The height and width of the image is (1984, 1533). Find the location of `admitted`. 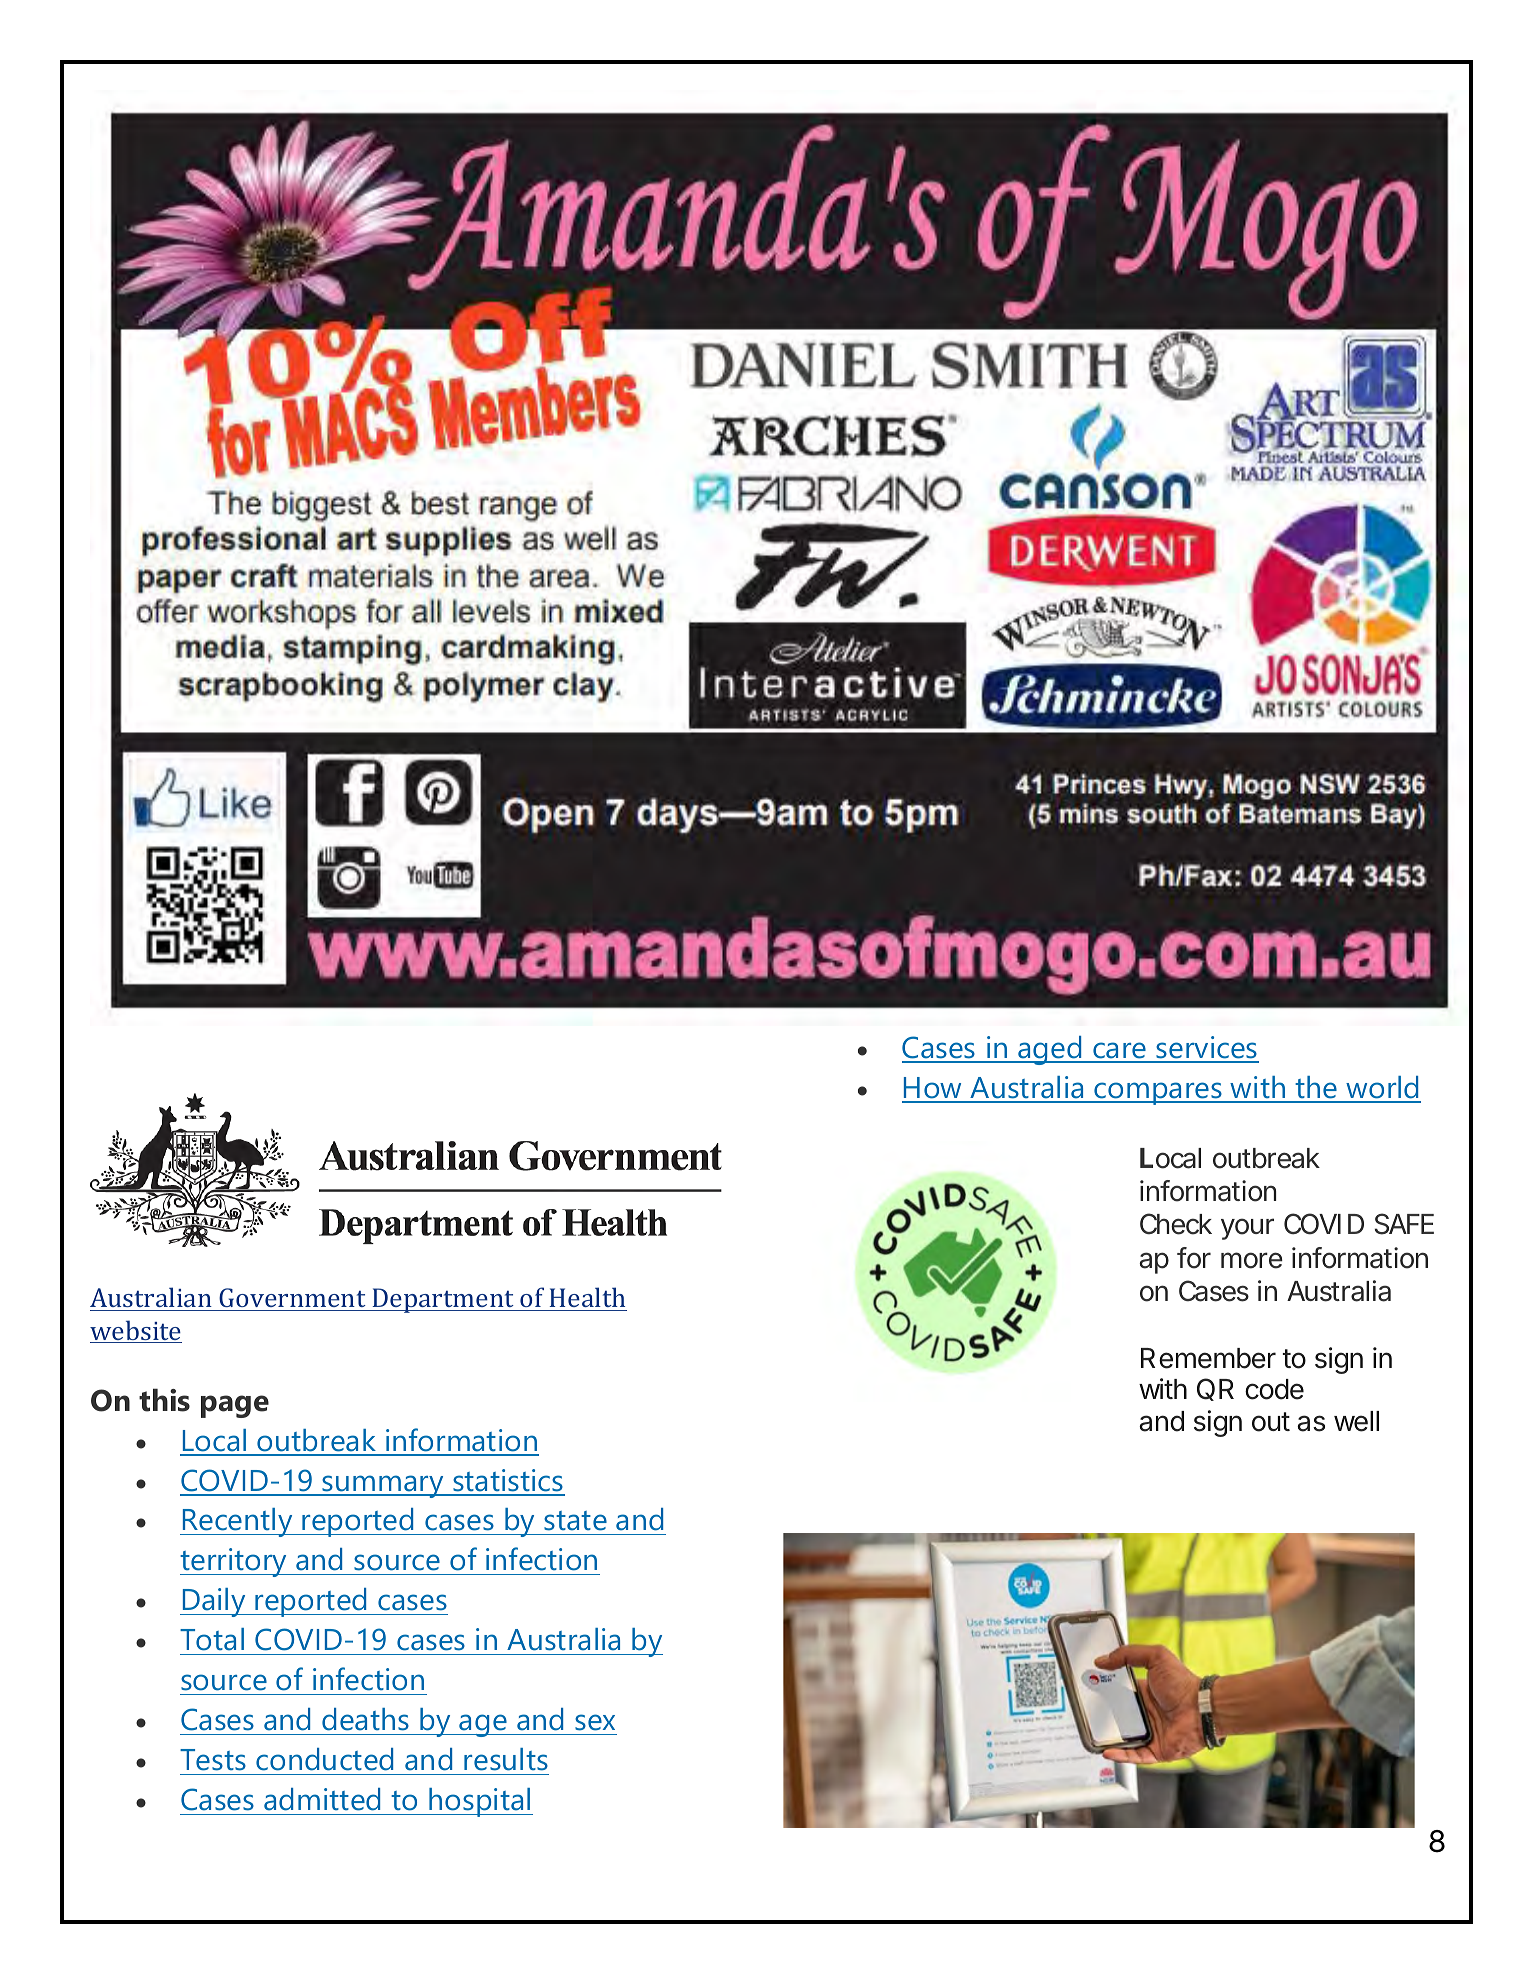

admitted is located at coordinates (322, 1799).
